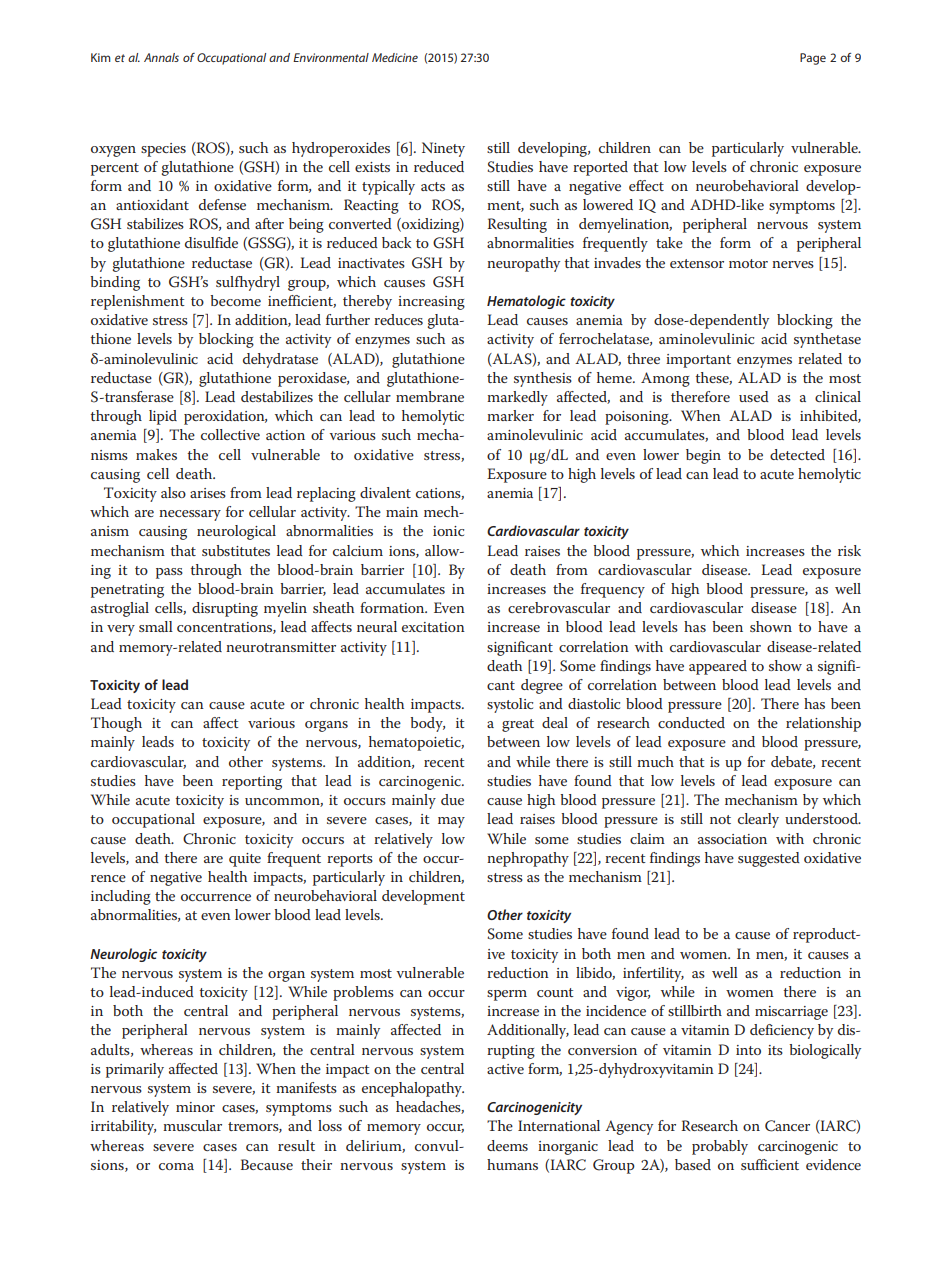  I want to click on Annals, so click(161, 57).
